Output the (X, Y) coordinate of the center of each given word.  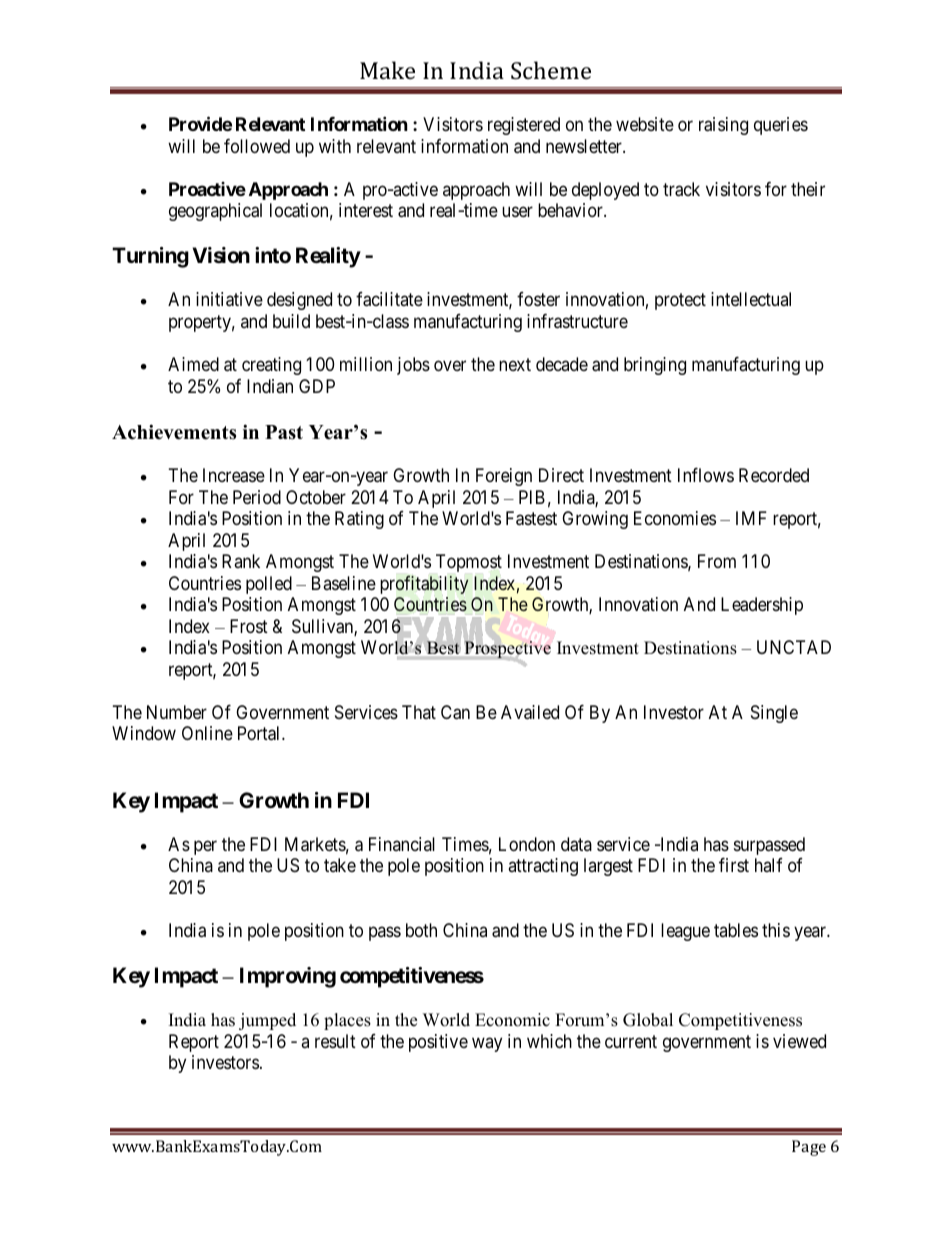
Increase (234, 475)
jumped (267, 1021)
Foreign (504, 477)
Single (774, 714)
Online (207, 733)
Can (455, 712)
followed (257, 146)
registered (524, 126)
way (487, 1044)
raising (723, 126)
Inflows (706, 475)
